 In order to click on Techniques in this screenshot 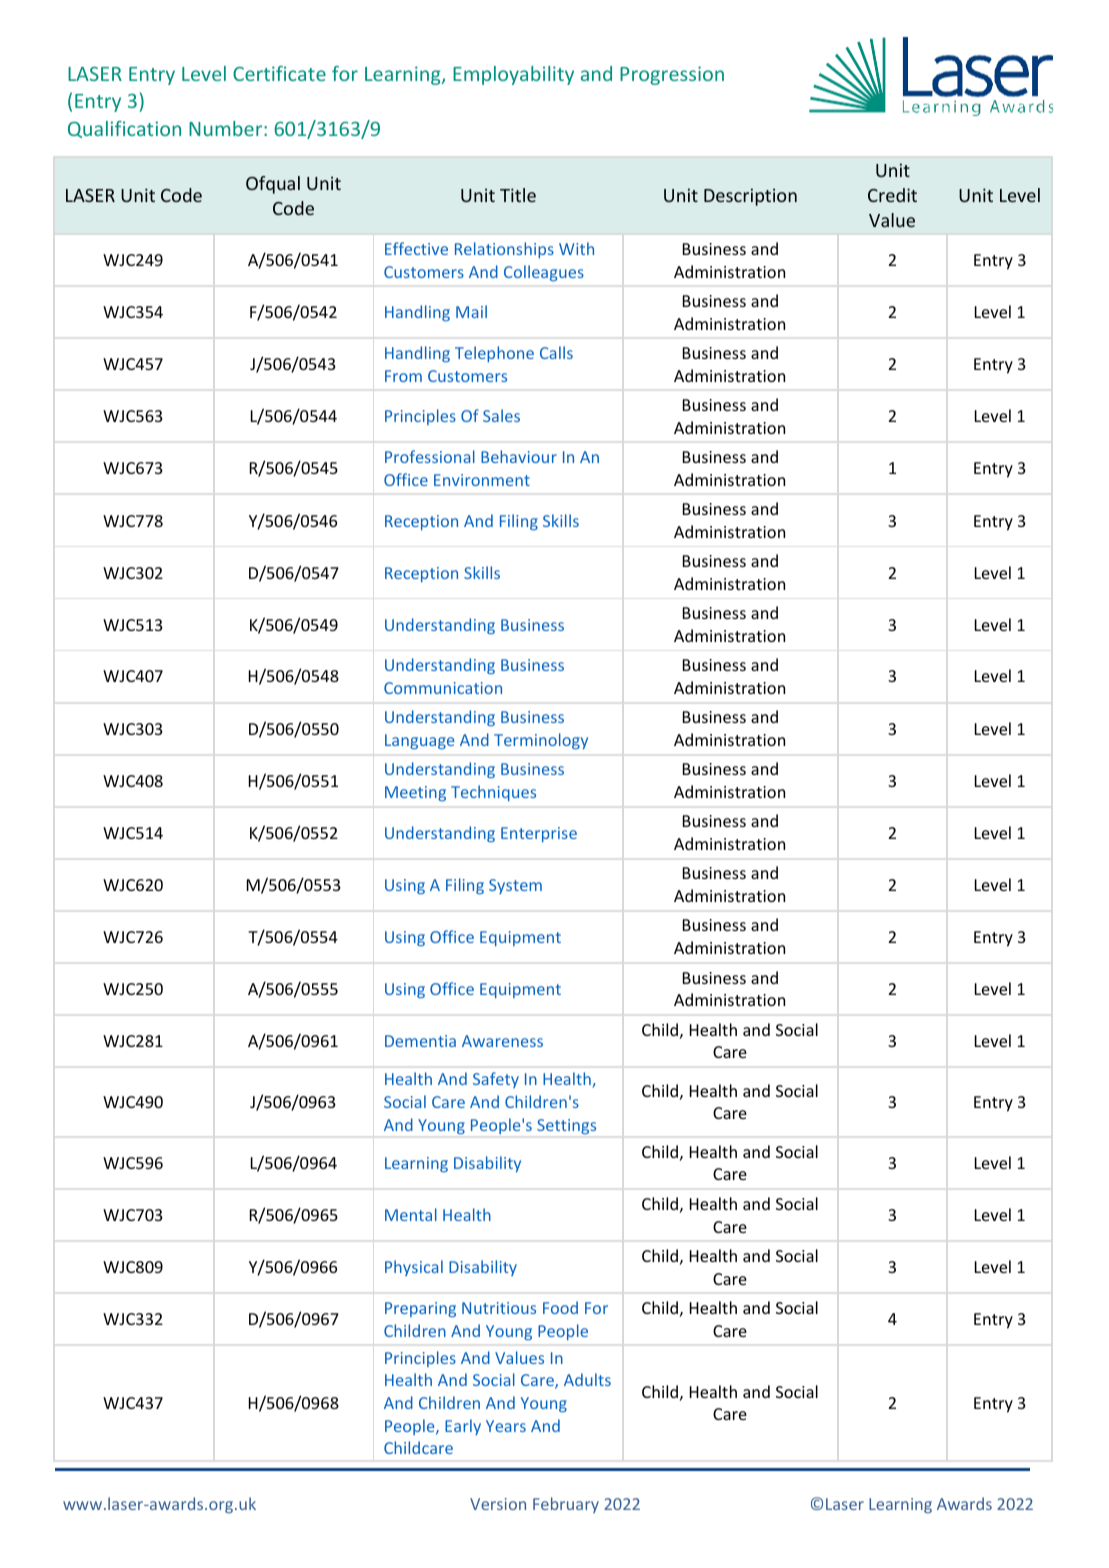, I will do `click(493, 793)`.
